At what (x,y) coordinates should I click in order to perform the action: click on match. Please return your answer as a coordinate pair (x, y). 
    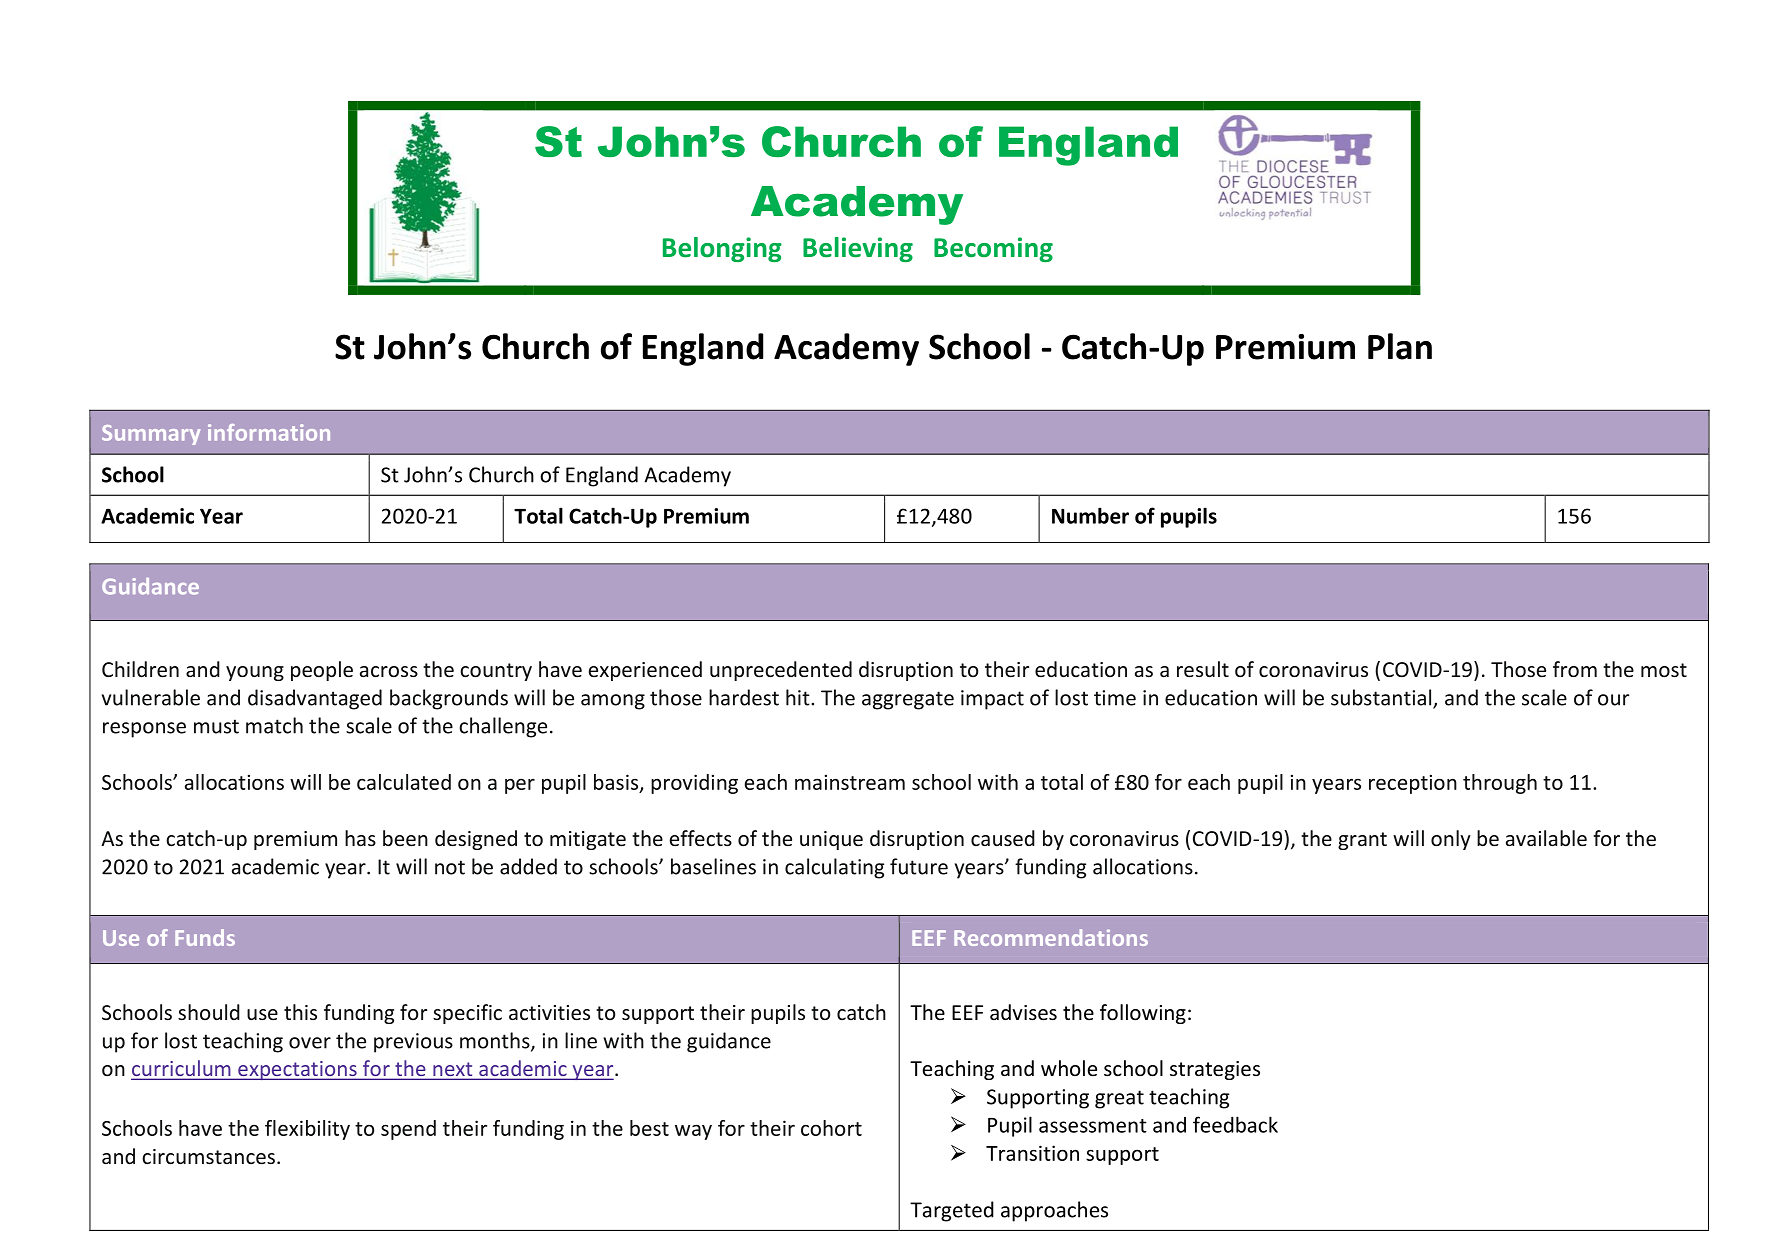
    Looking at the image, I should click on (274, 725).
